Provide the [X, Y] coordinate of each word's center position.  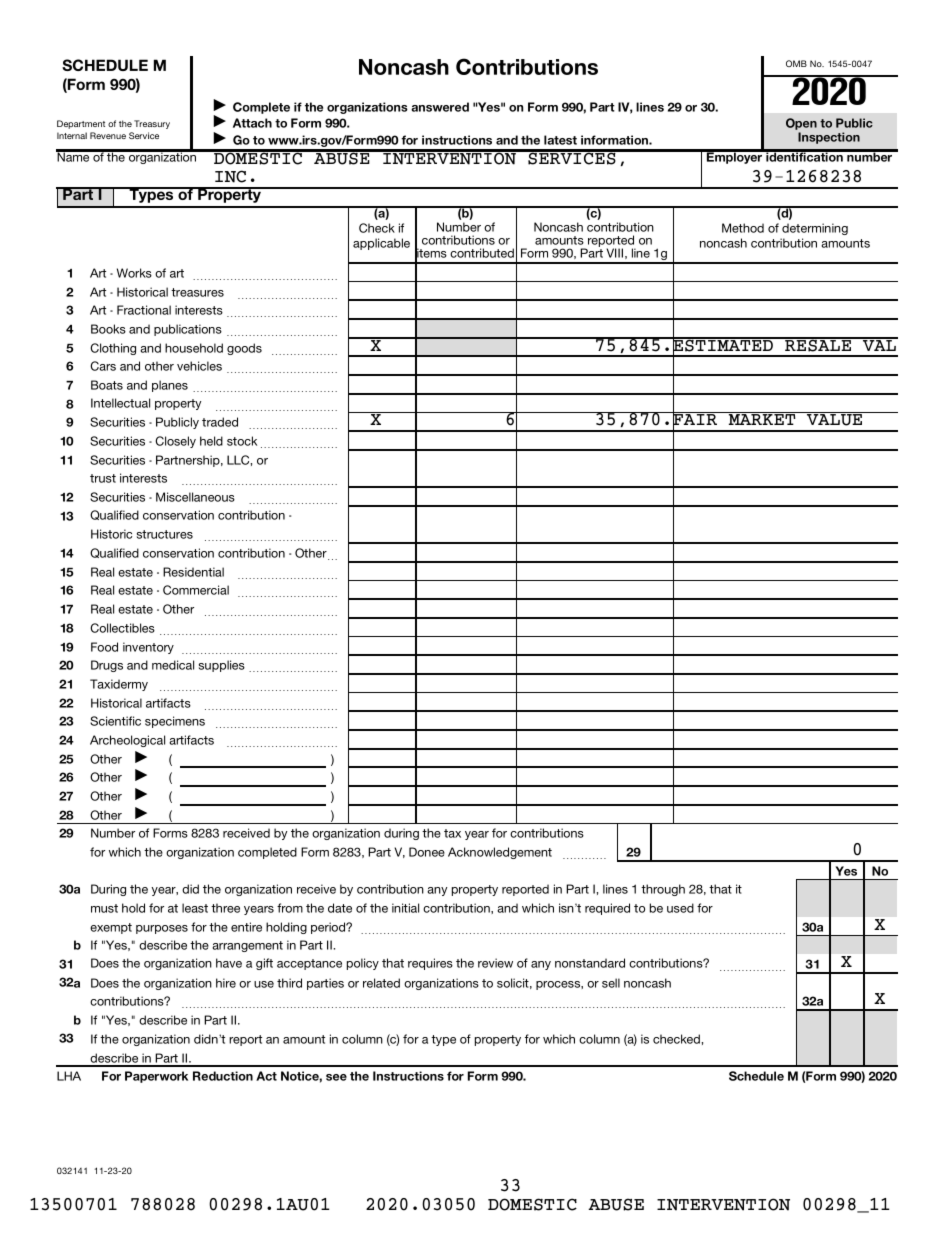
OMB [796, 63]
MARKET [762, 418]
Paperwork [156, 1077]
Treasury [152, 124]
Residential [193, 572]
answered [440, 107]
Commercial [196, 590]
